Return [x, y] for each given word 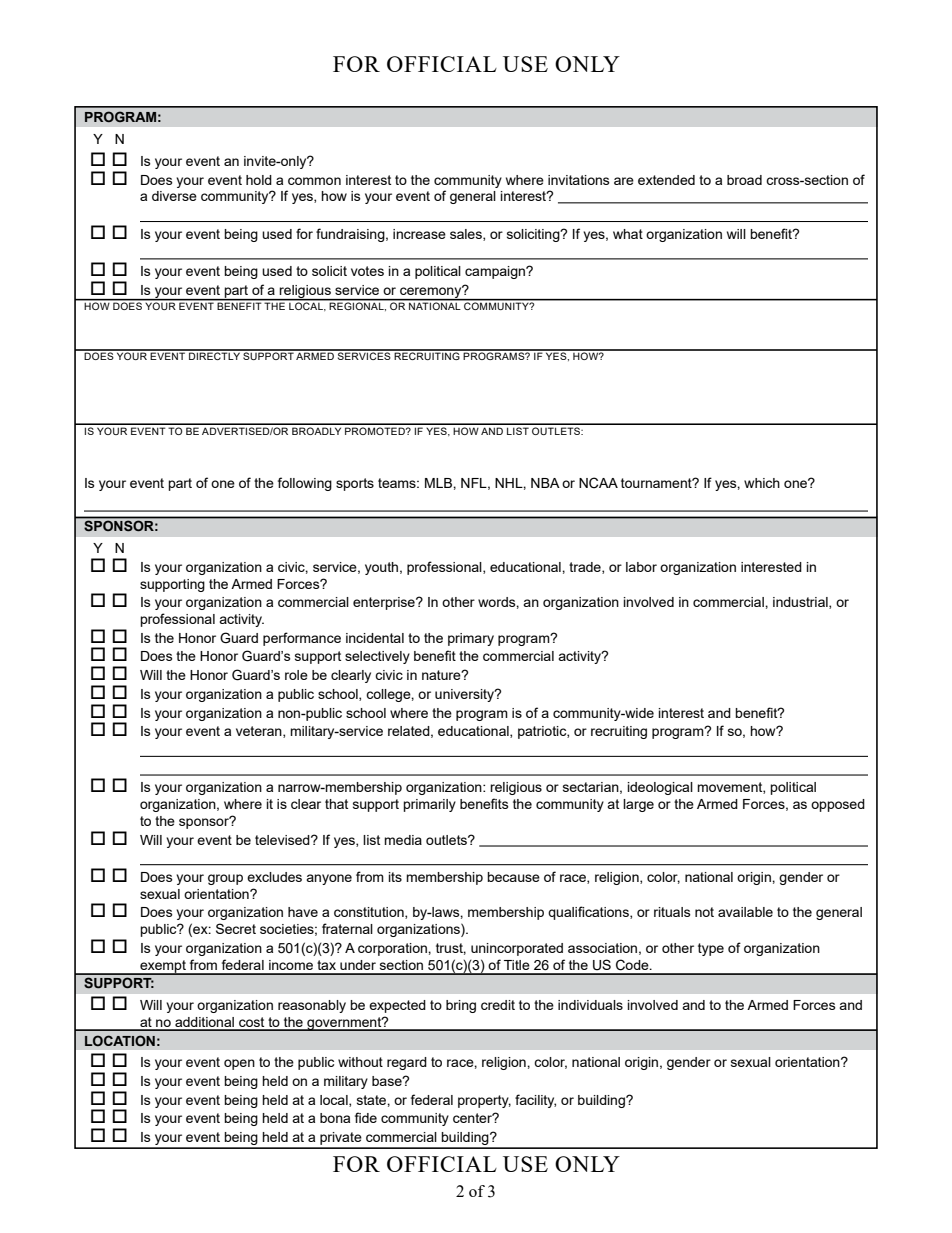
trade [586, 568]
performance [302, 639]
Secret [236, 928]
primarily [429, 805]
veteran [260, 732]
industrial [801, 603]
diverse [174, 196]
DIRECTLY [214, 355]
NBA [545, 483]
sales [467, 235]
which [762, 483]
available [745, 912]
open [239, 1064]
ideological [660, 788]
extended [666, 180]
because [513, 877]
